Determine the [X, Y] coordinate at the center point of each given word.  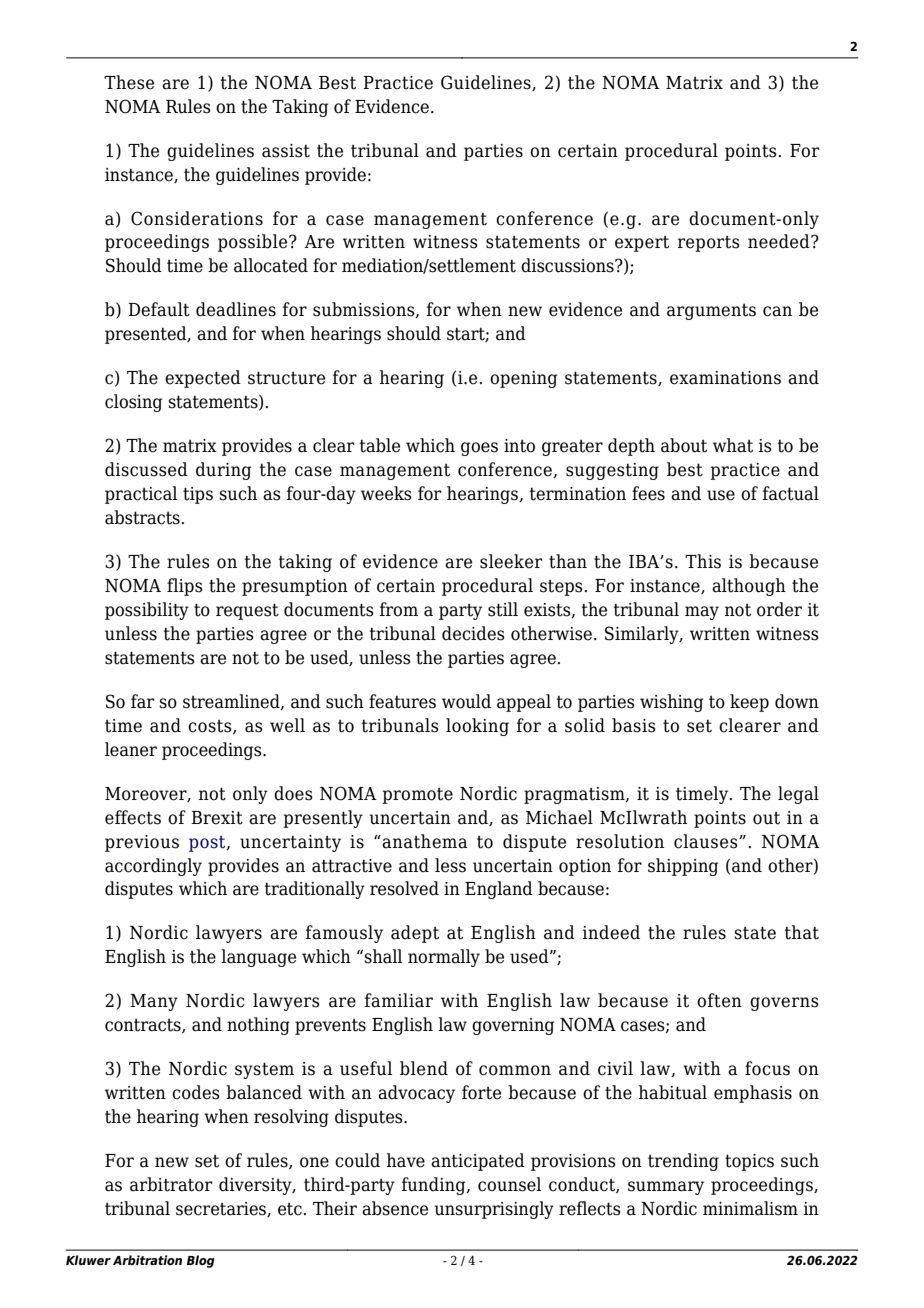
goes [479, 449]
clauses [707, 841]
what [733, 445]
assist [286, 151]
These [129, 82]
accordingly [153, 867]
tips [198, 495]
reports [709, 244]
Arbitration [147, 1260]
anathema [425, 841]
